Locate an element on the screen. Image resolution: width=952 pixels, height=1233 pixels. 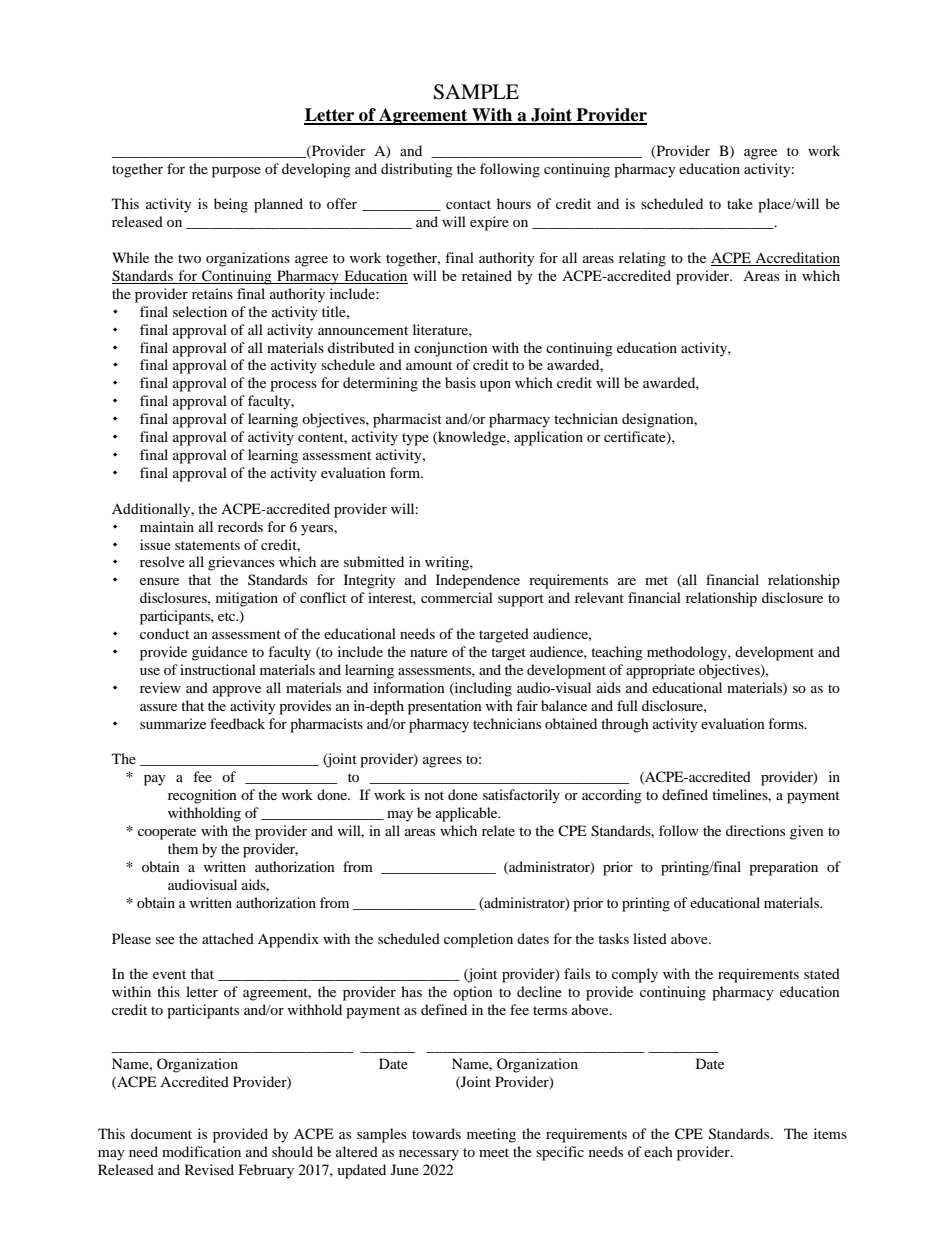
directions is located at coordinates (755, 830).
